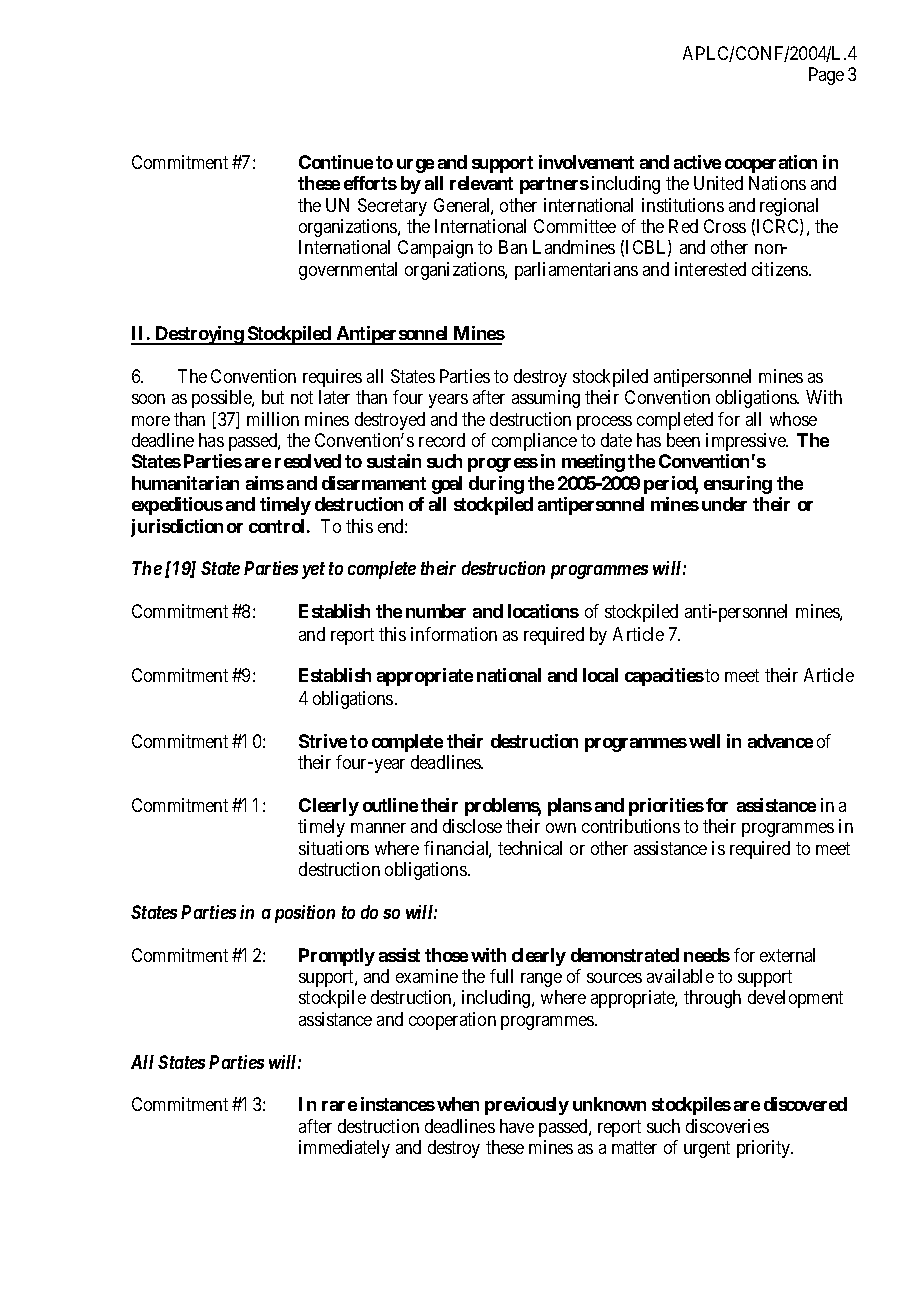 The height and width of the image is (1307, 924). Describe the element at coordinates (339, 1106) in the image. I see `rare` at that location.
